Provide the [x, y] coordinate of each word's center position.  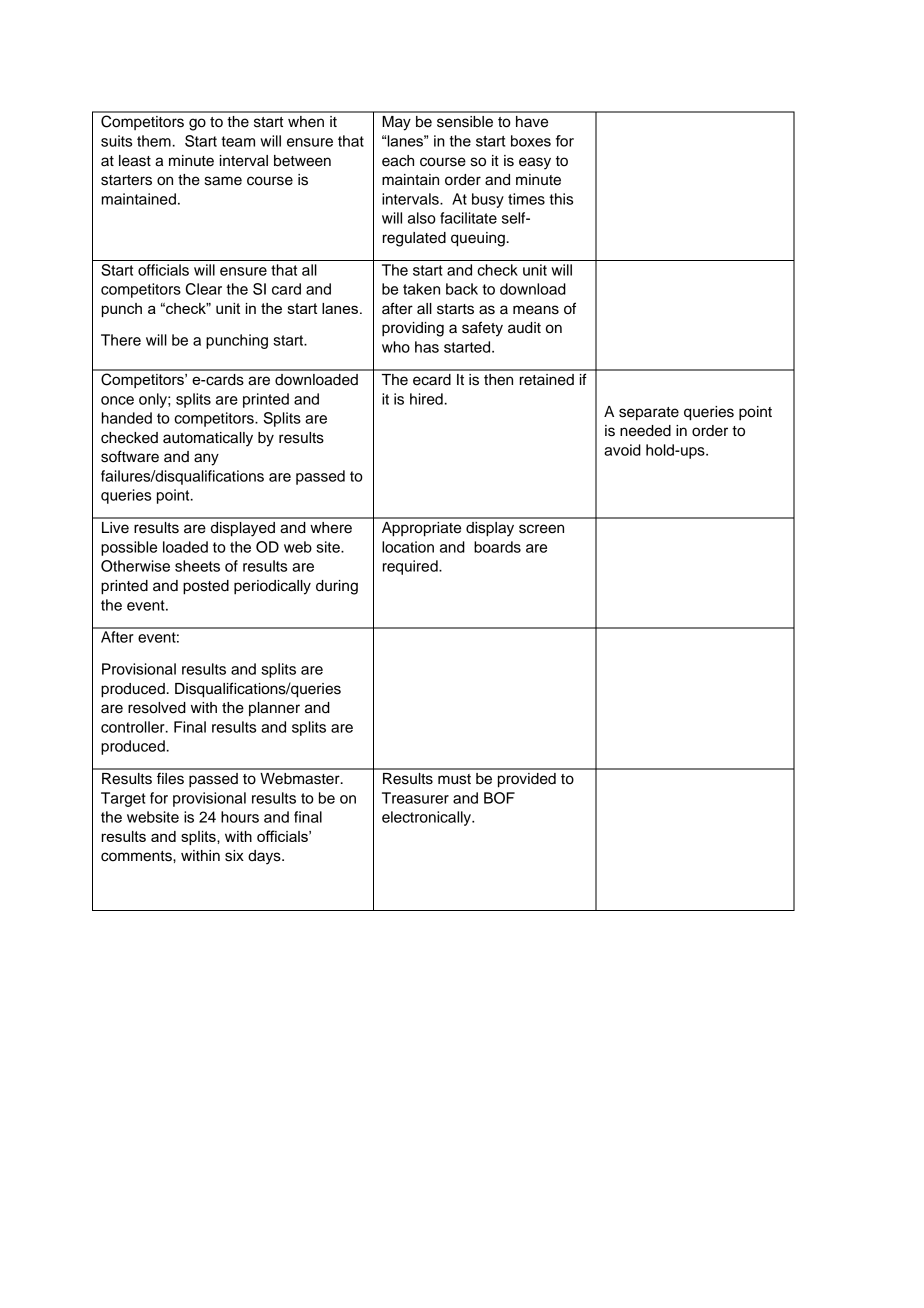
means [536, 310]
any [206, 459]
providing [413, 329]
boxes [531, 141]
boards [497, 547]
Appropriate [421, 529]
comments [137, 856]
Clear [204, 289]
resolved [157, 708]
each [398, 161]
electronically [427, 818]
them [154, 141]
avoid [622, 450]
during [337, 587]
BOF [499, 798]
